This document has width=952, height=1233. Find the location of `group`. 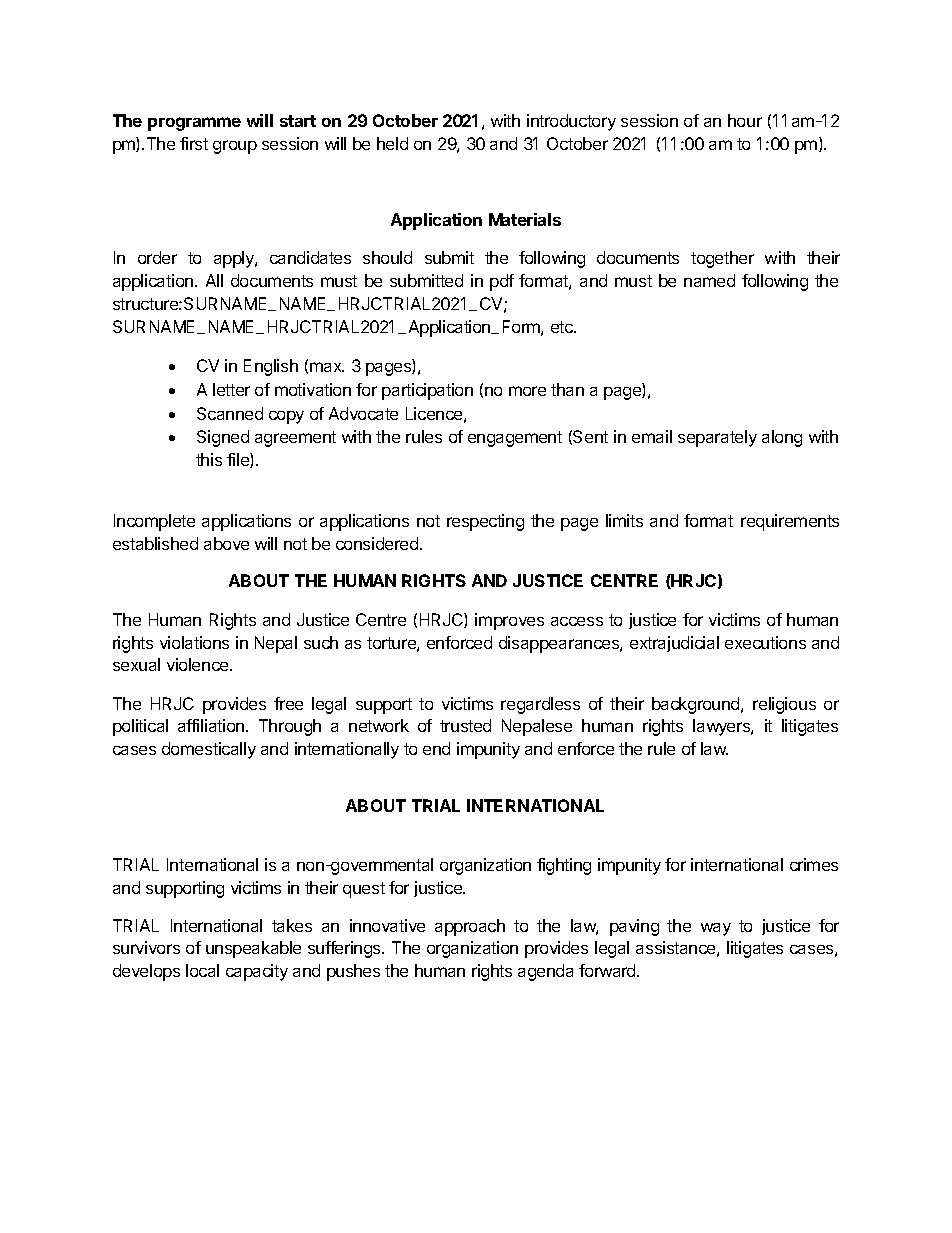

group is located at coordinates (235, 147).
